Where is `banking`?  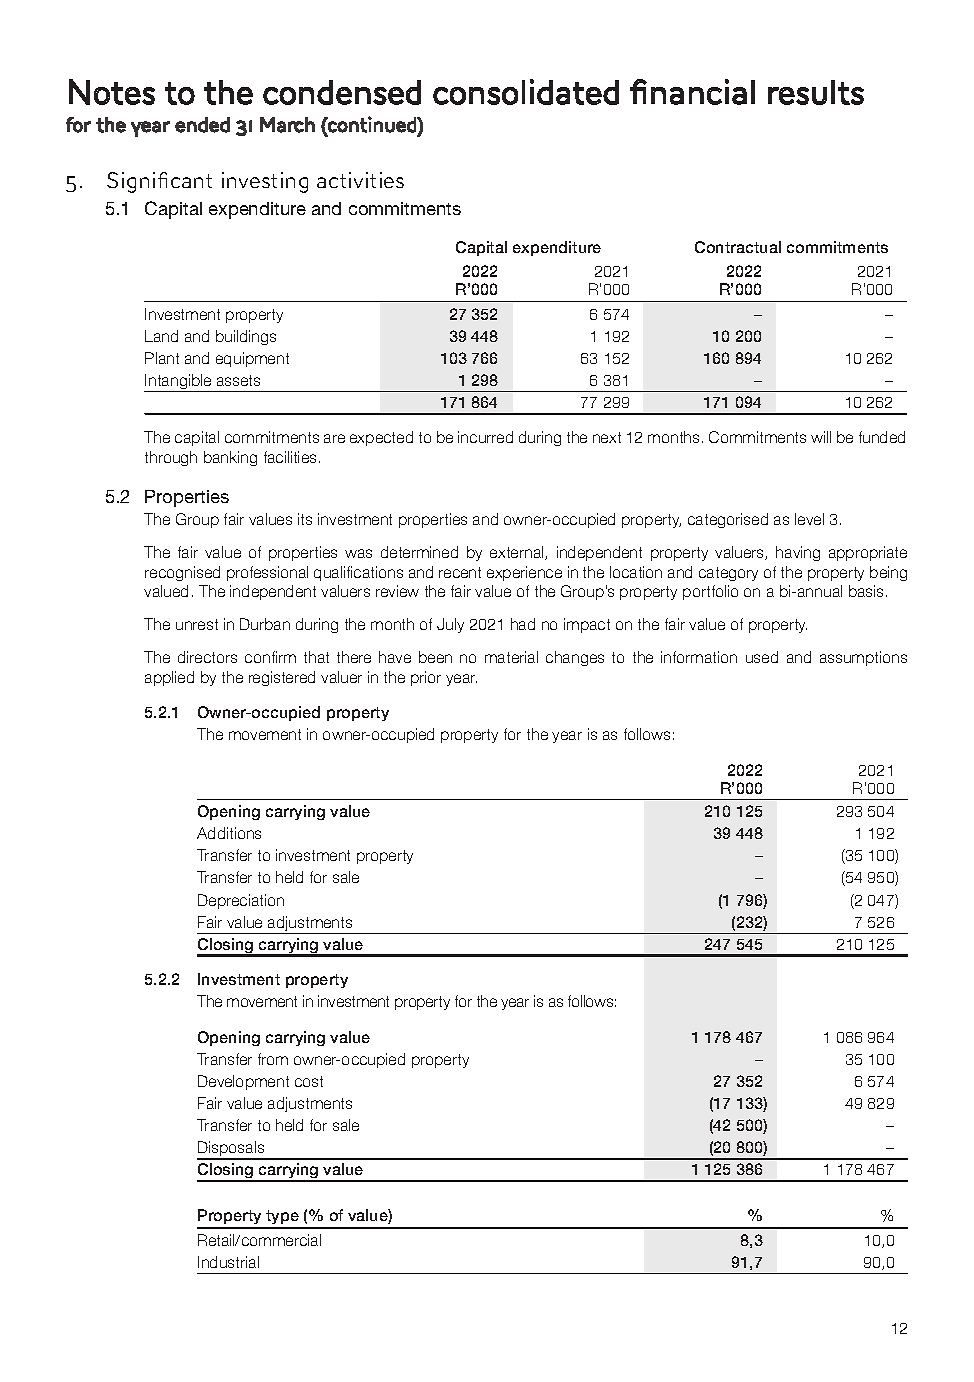
banking is located at coordinates (230, 458).
